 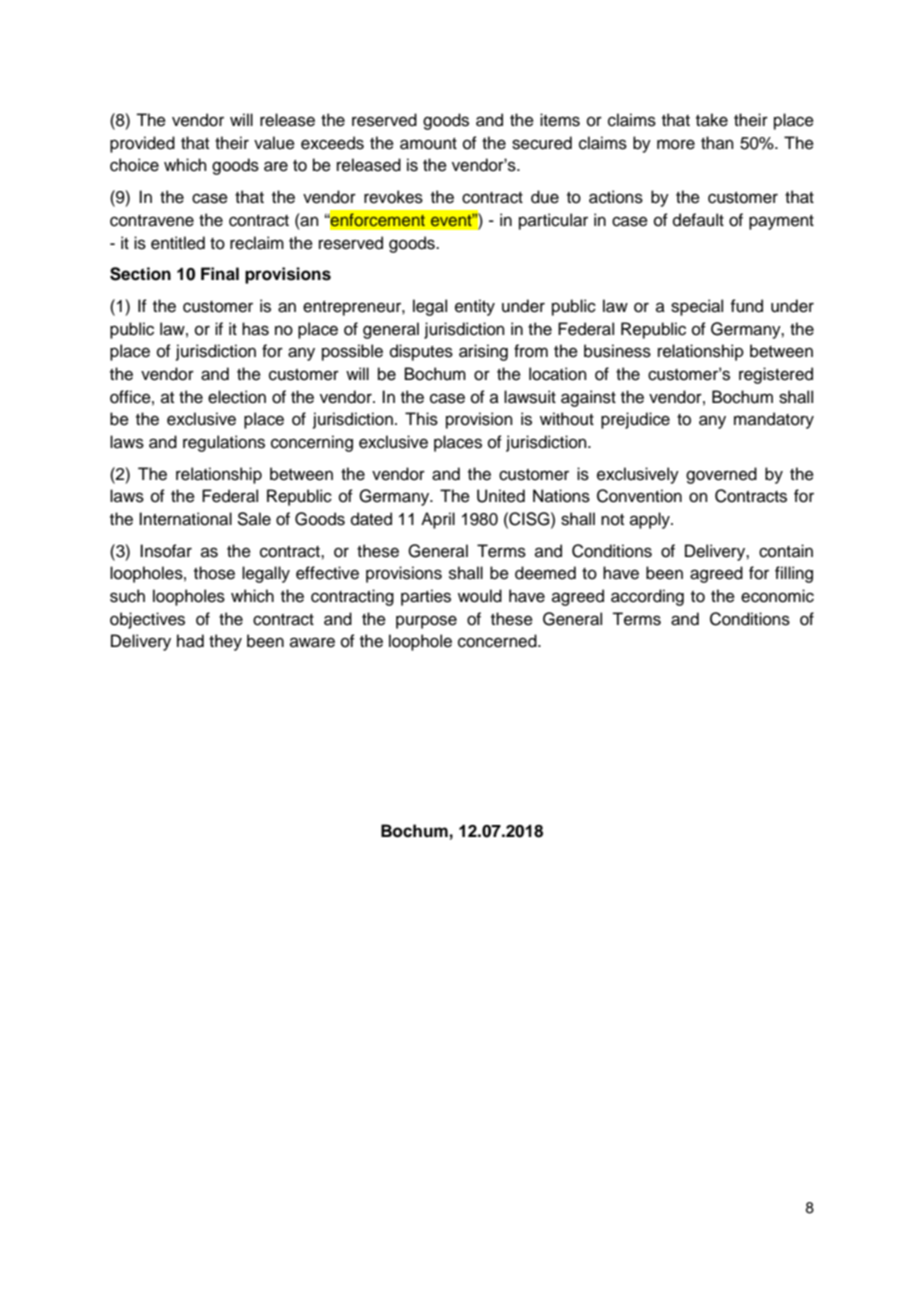 What do you see at coordinates (475, 307) in the screenshot?
I see `entity` at bounding box center [475, 307].
